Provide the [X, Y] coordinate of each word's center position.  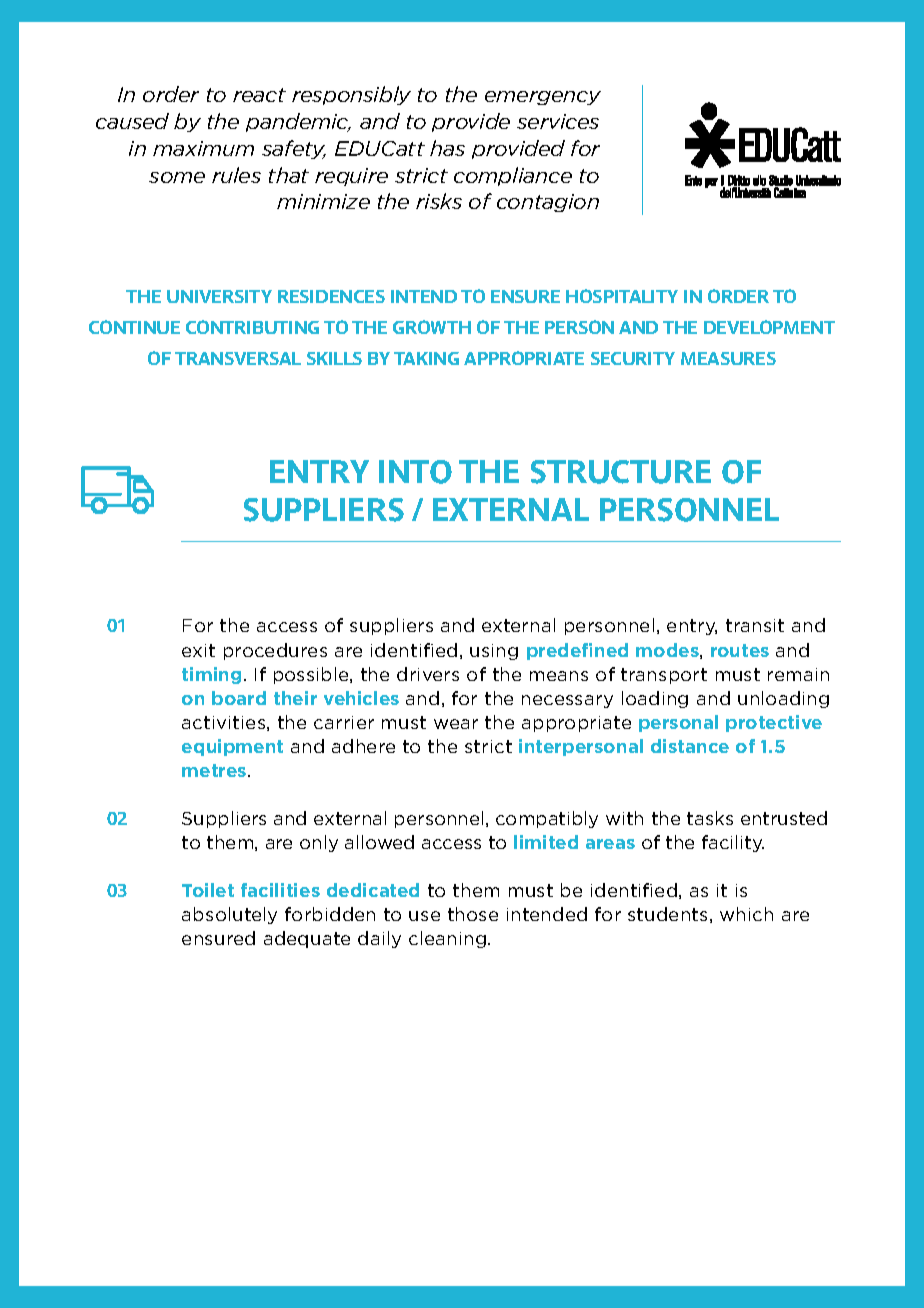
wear [456, 724]
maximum [203, 148]
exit [198, 650]
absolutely [229, 915]
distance [690, 746]
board [239, 698]
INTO [415, 472]
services [558, 121]
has [447, 148]
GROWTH [432, 327]
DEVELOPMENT [769, 327]
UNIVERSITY [219, 296]
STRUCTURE [621, 472]
